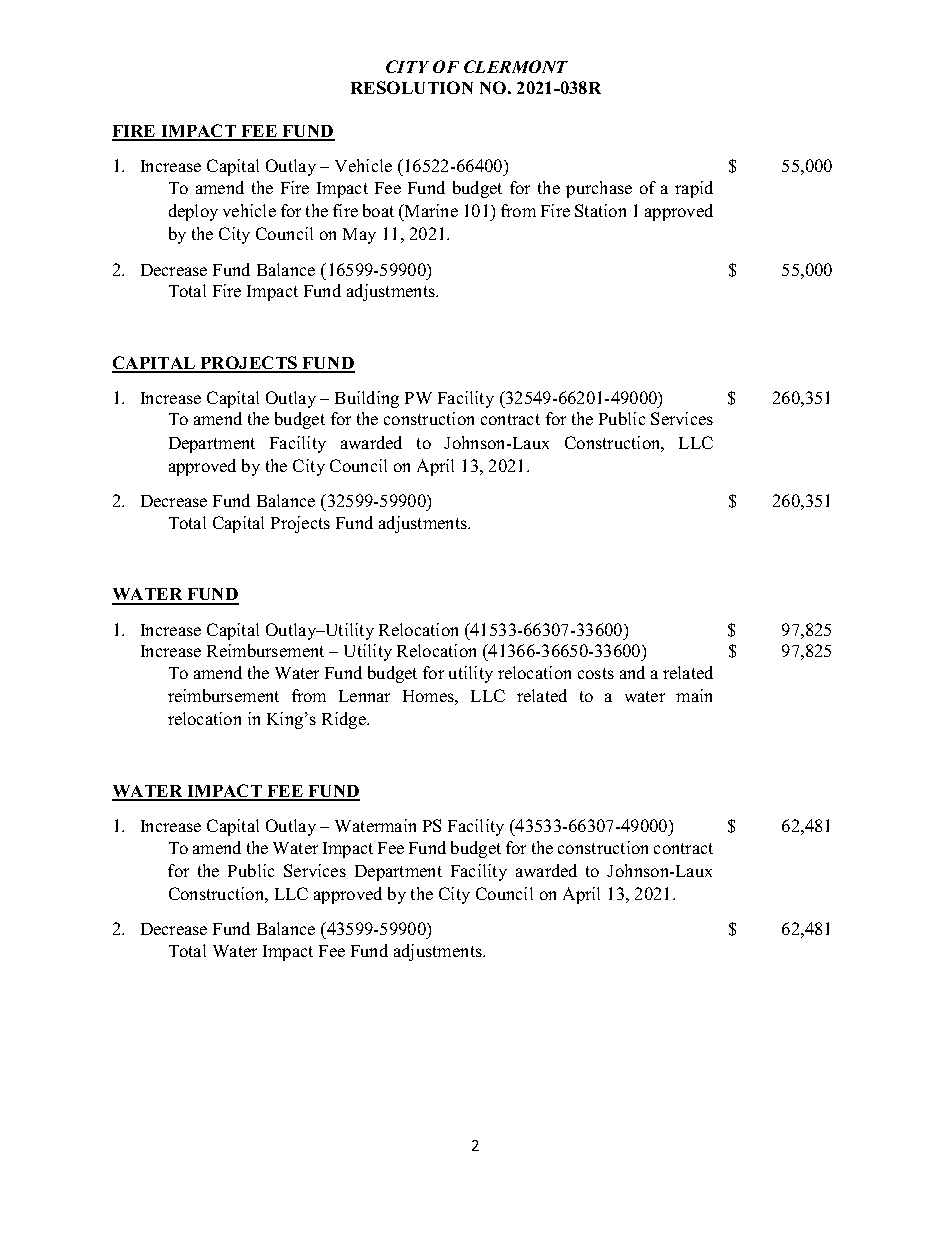  Describe the element at coordinates (632, 672) in the screenshot. I see `and` at that location.
